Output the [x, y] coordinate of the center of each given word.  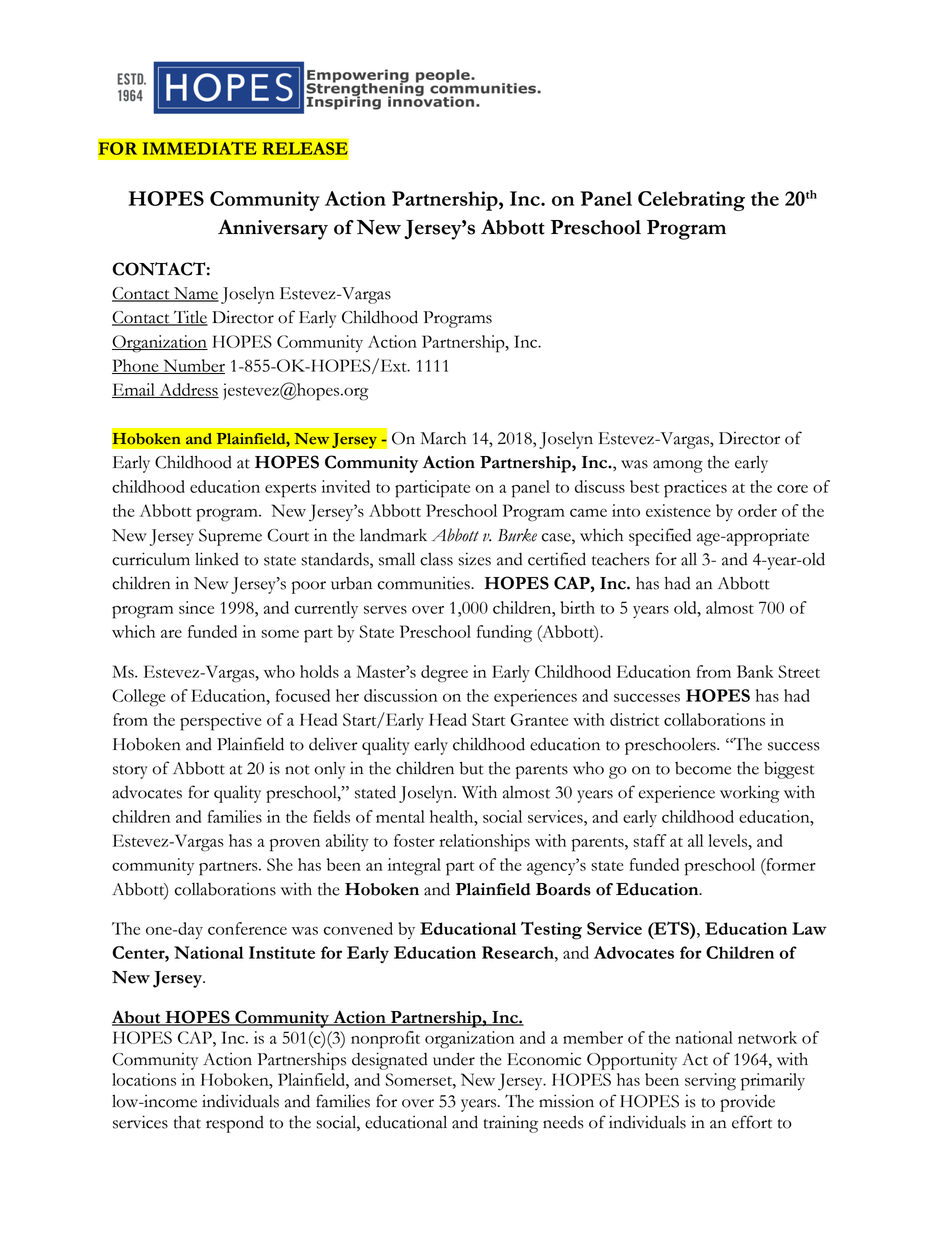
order [757, 510]
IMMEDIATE [200, 148]
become [703, 768]
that [187, 1122]
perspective [221, 722]
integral [414, 867]
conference [247, 928]
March [443, 438]
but [472, 768]
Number [193, 366]
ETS [671, 928]
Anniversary [273, 229]
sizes [474, 559]
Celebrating [691, 201]
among [678, 466]
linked [217, 559]
